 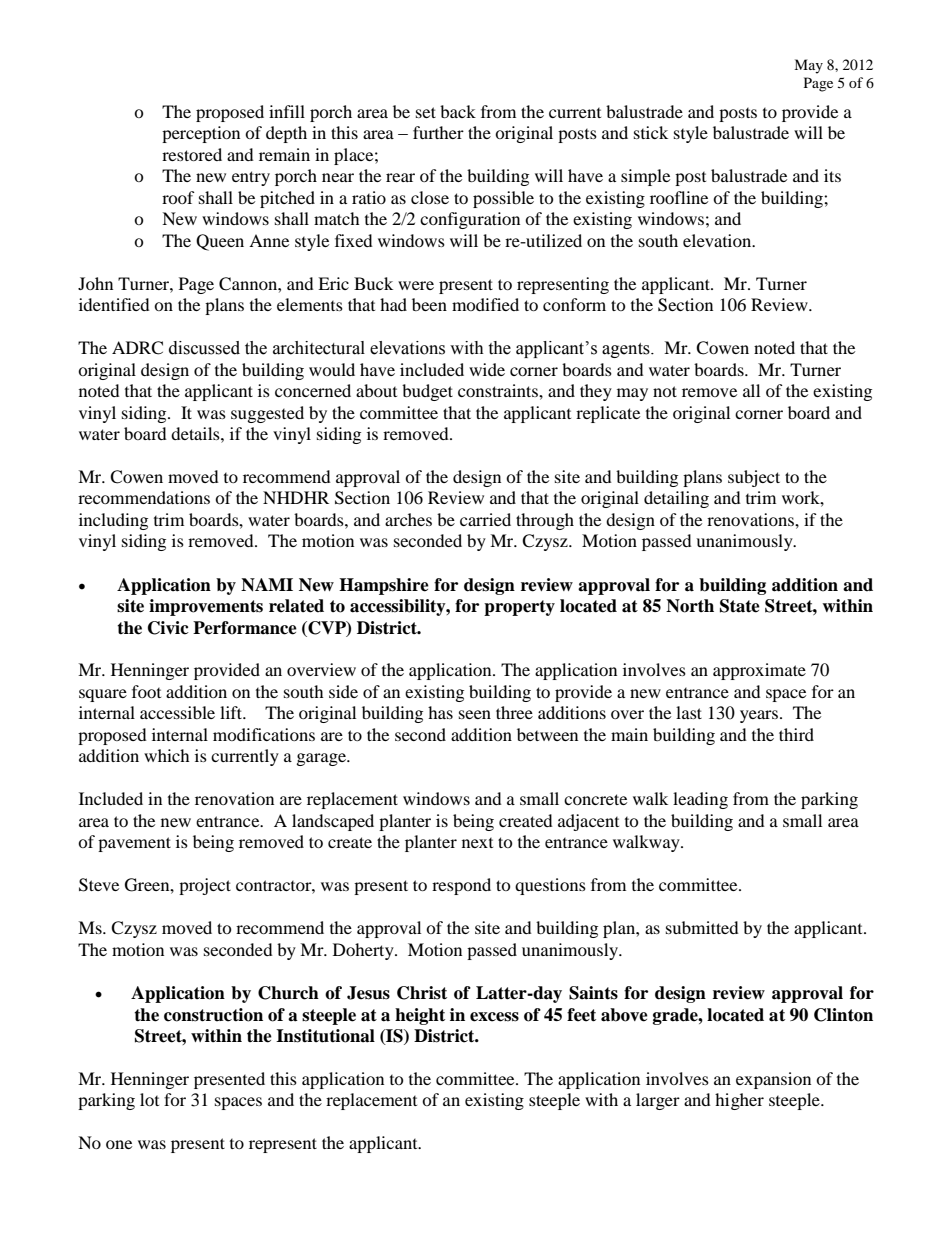 I want to click on restored, so click(x=192, y=154).
